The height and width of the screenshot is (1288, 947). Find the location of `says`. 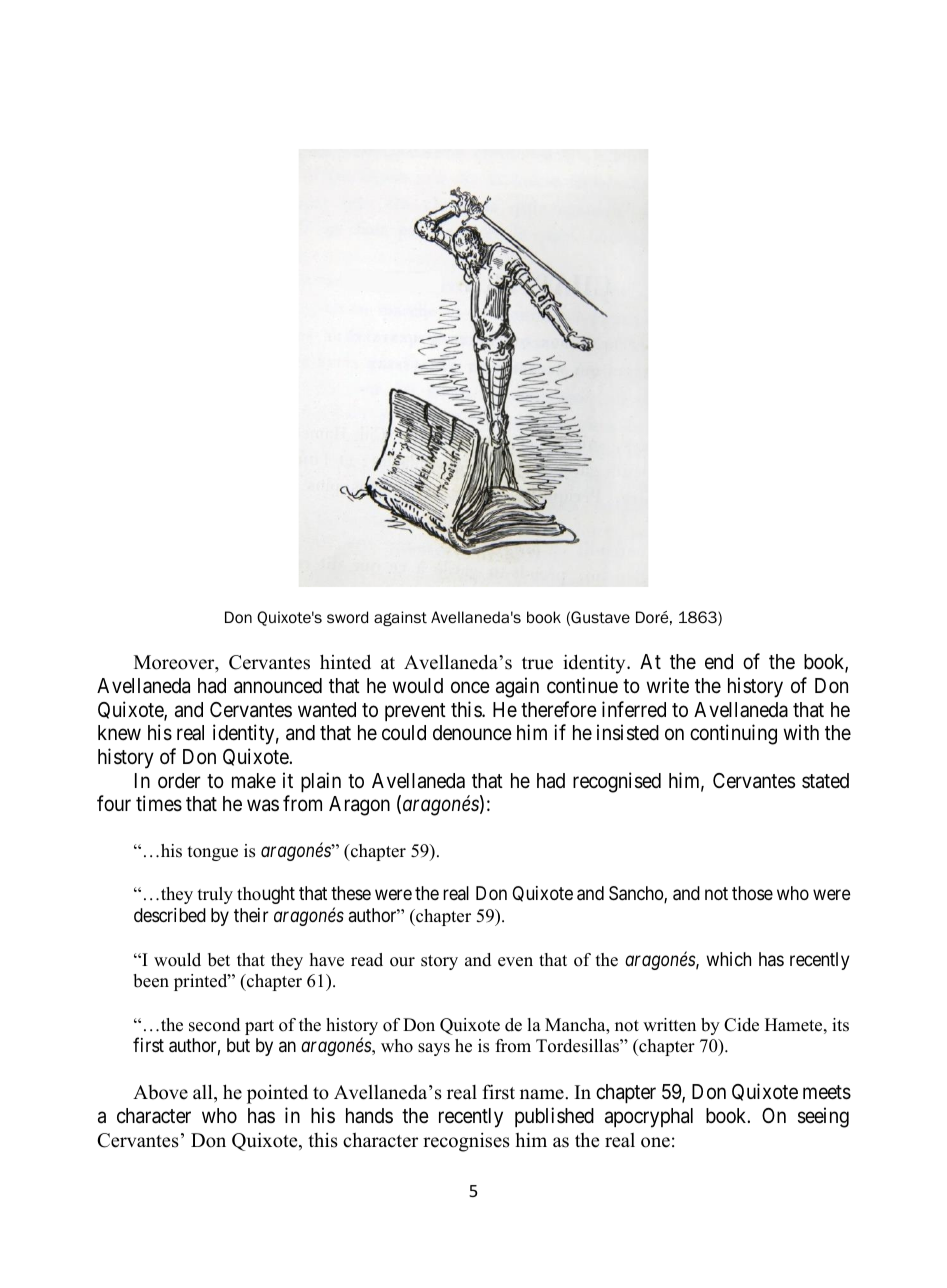

says is located at coordinates (434, 1049).
